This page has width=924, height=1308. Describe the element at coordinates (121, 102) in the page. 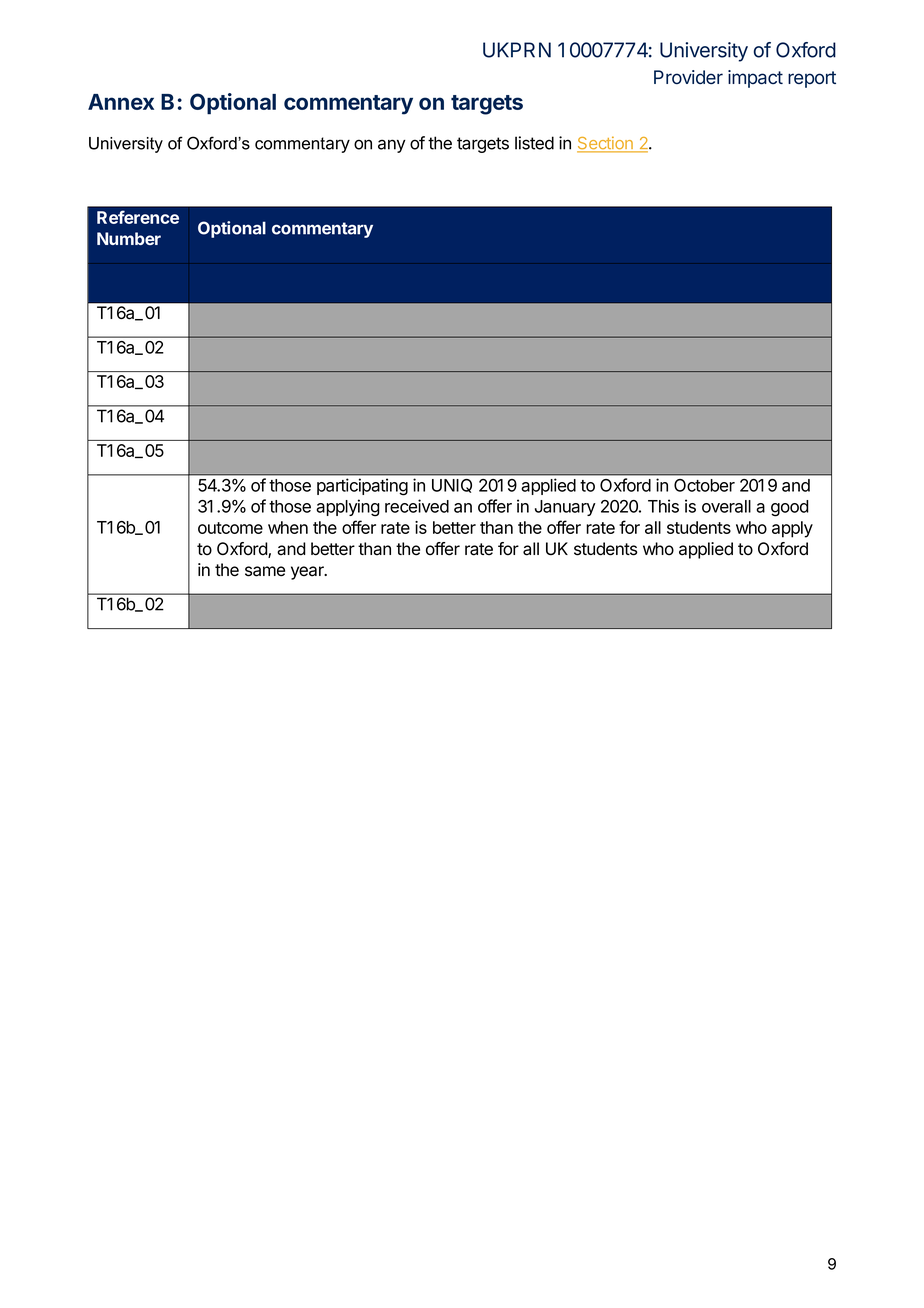

I see `Annex` at that location.
